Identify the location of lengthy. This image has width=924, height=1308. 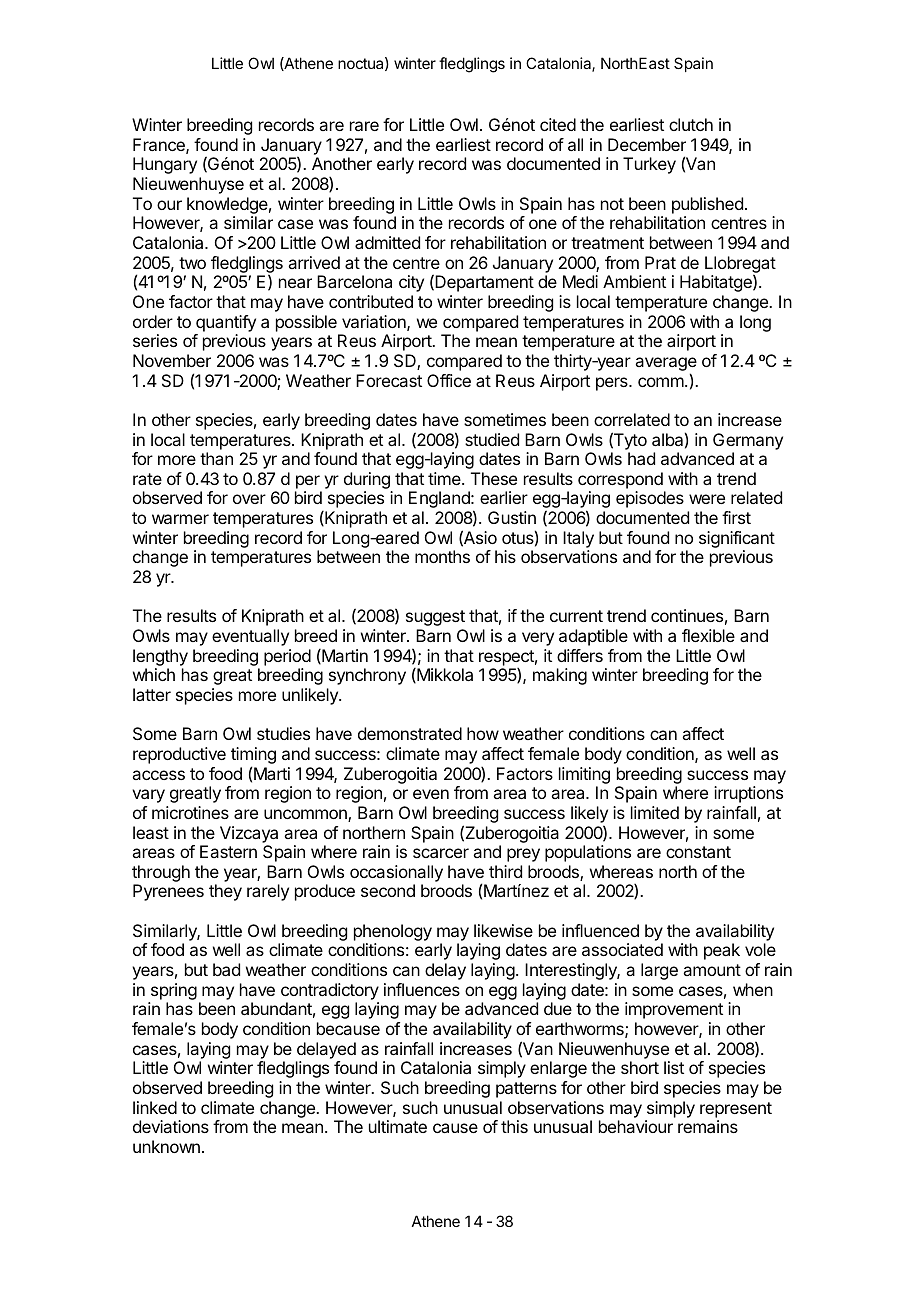
(160, 657).
